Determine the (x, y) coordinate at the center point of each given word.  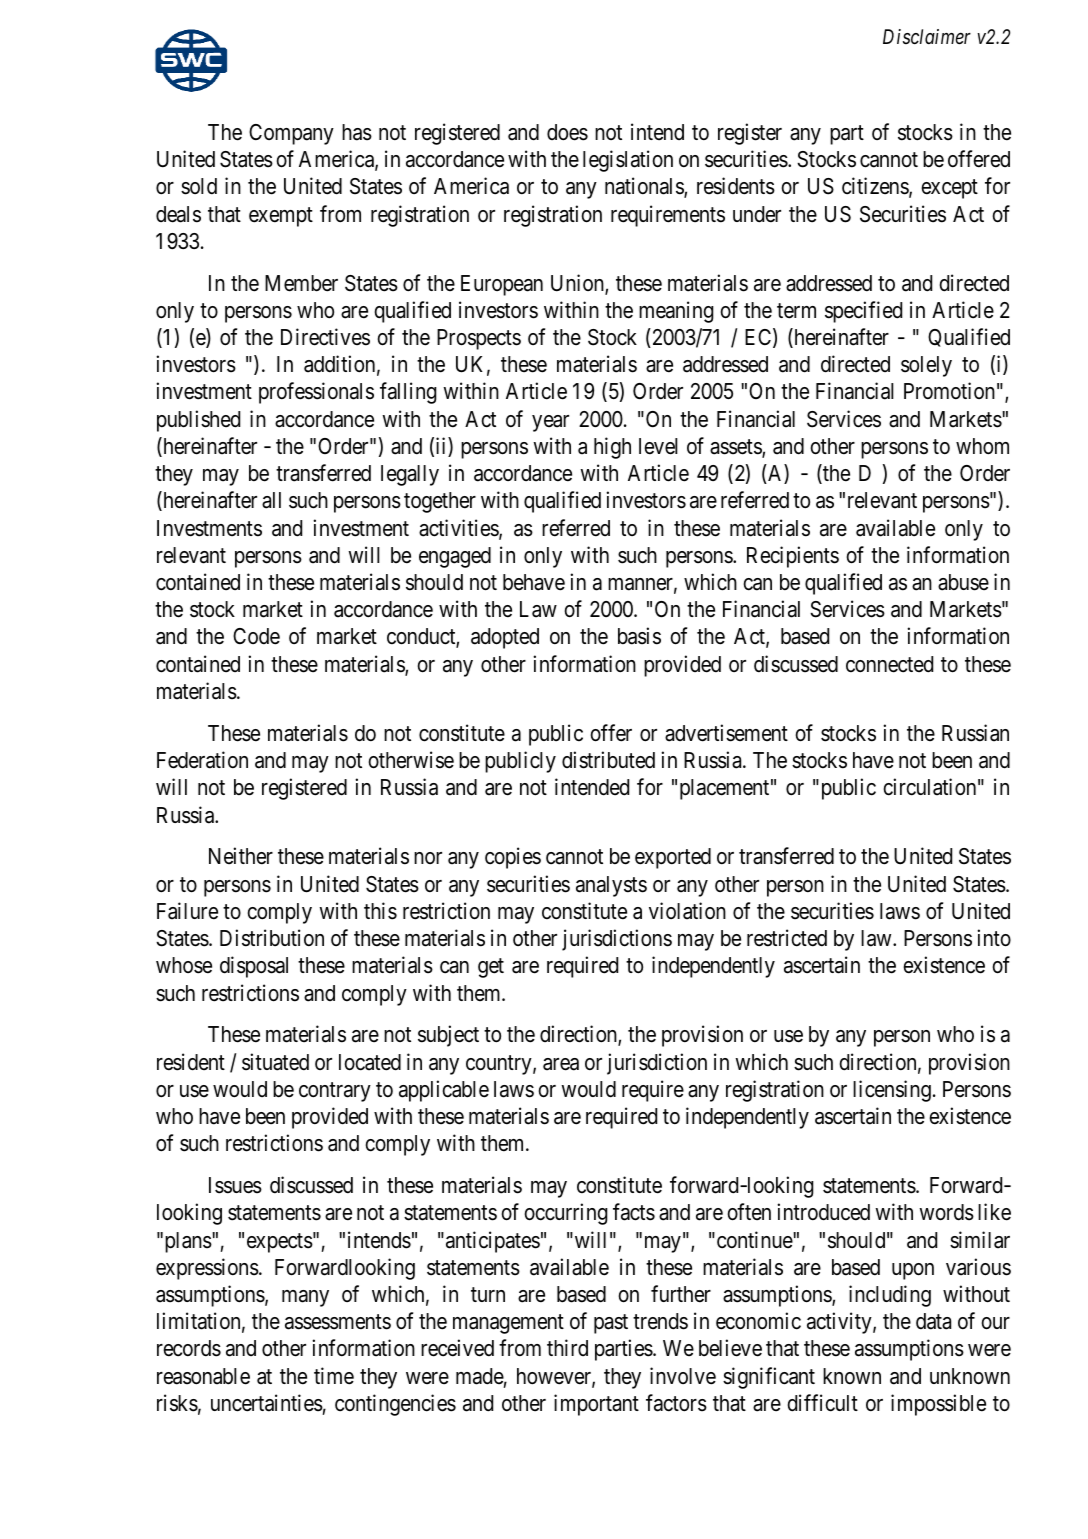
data (933, 1321)
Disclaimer (927, 37)
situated (275, 1062)
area (561, 1064)
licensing (892, 1091)
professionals (316, 393)
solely (926, 366)
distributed (608, 760)
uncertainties (267, 1403)
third (567, 1347)
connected (889, 664)
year (550, 423)
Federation (202, 760)
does (567, 132)
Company (291, 134)
